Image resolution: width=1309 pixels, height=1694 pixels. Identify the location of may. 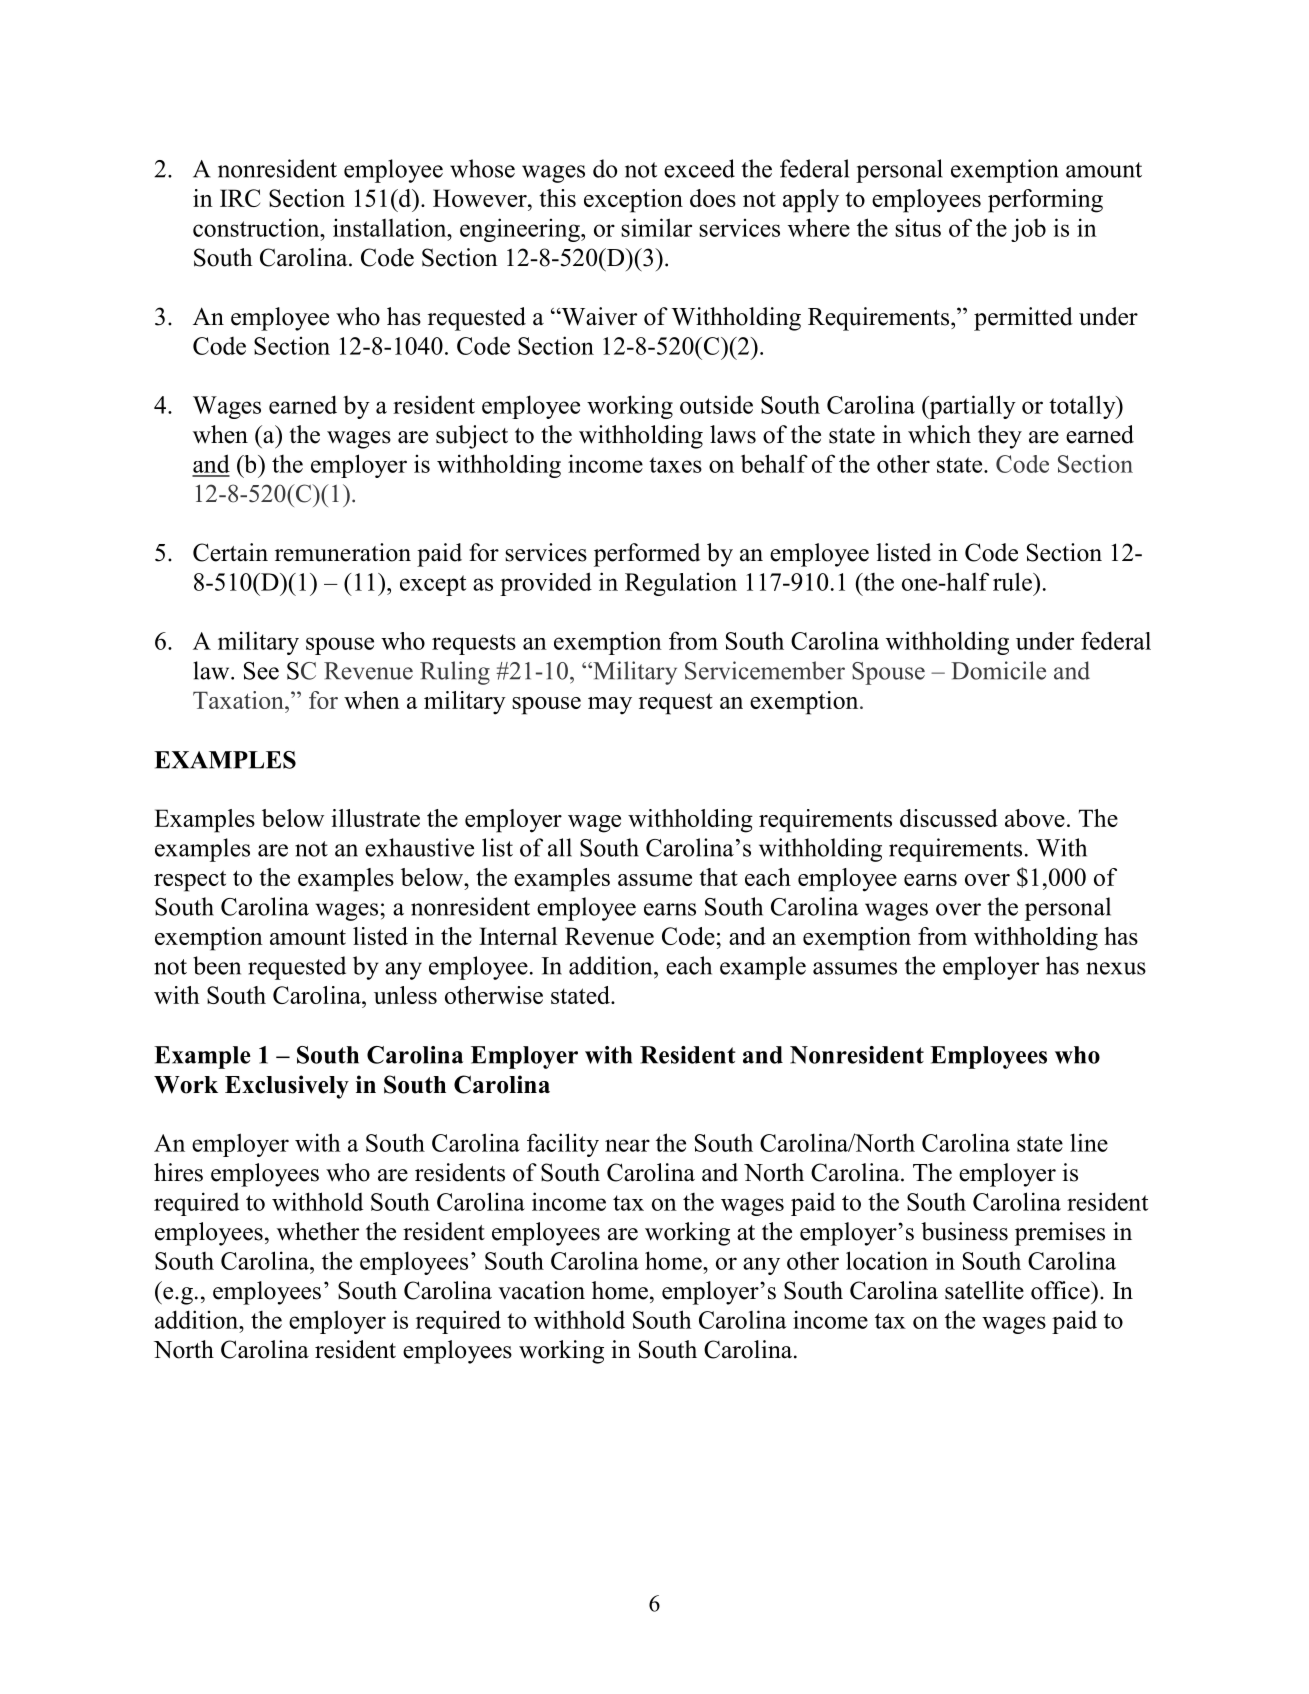
(610, 706).
